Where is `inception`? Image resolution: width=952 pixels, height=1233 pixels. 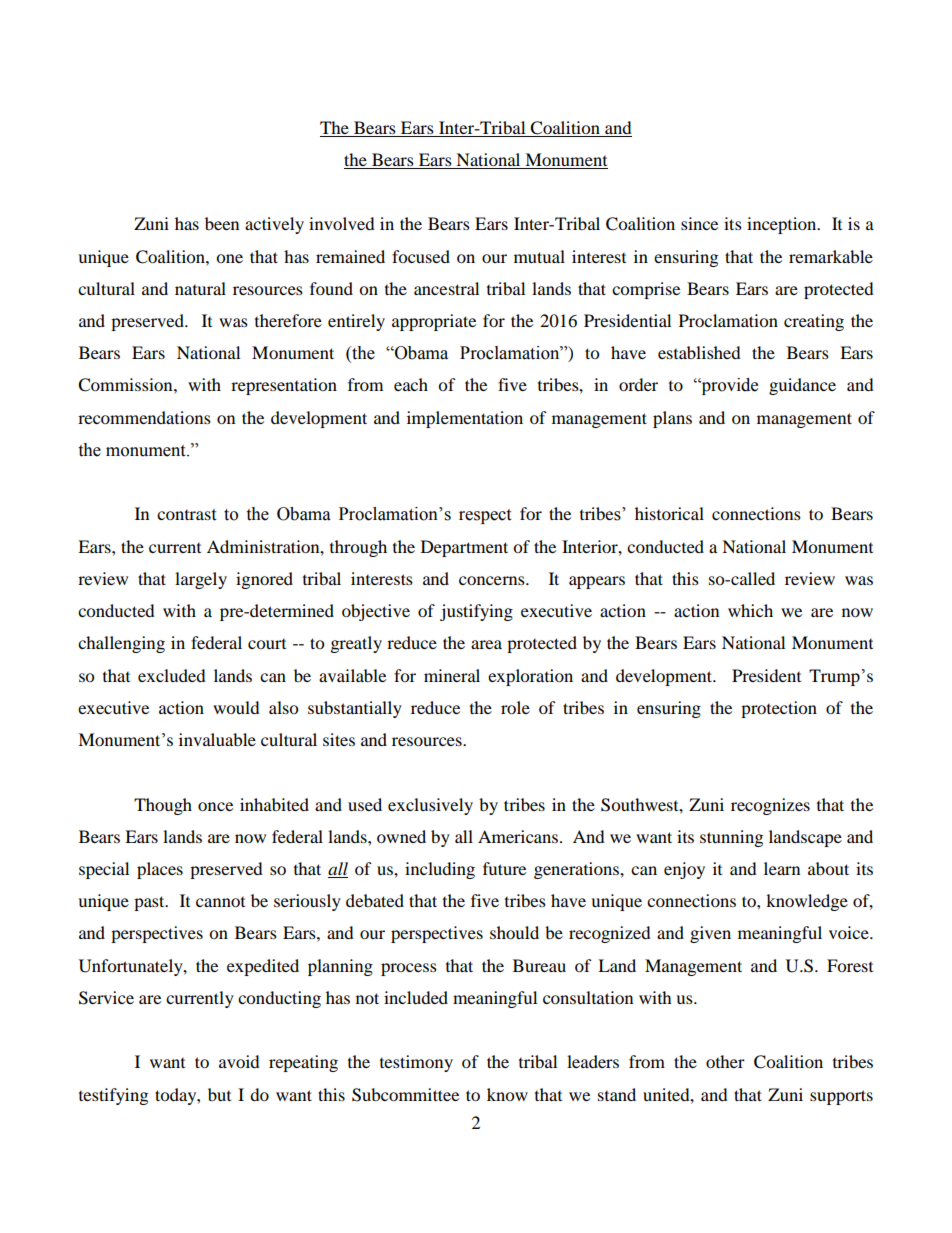 inception is located at coordinates (783, 225).
